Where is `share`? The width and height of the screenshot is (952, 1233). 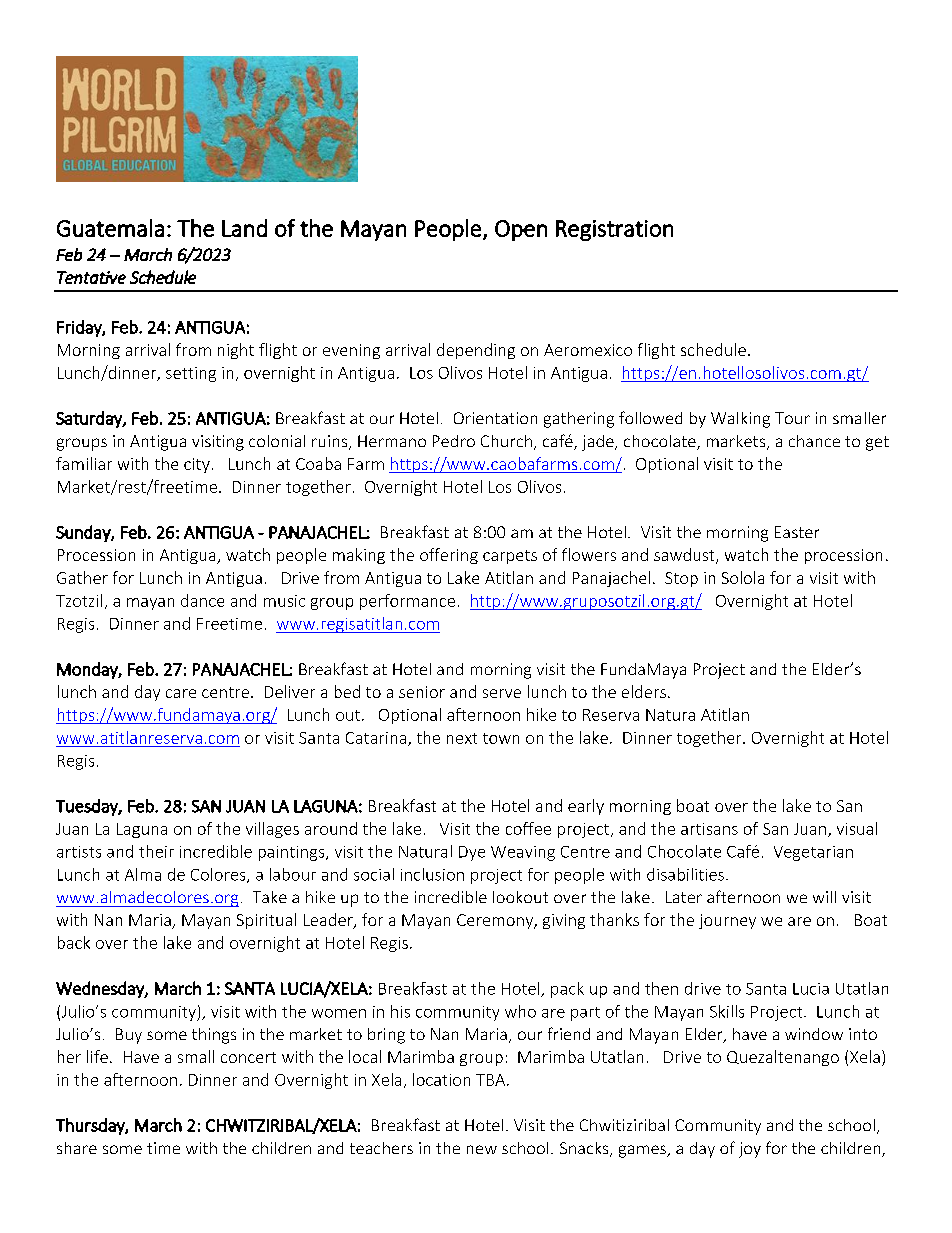
share is located at coordinates (77, 1148).
